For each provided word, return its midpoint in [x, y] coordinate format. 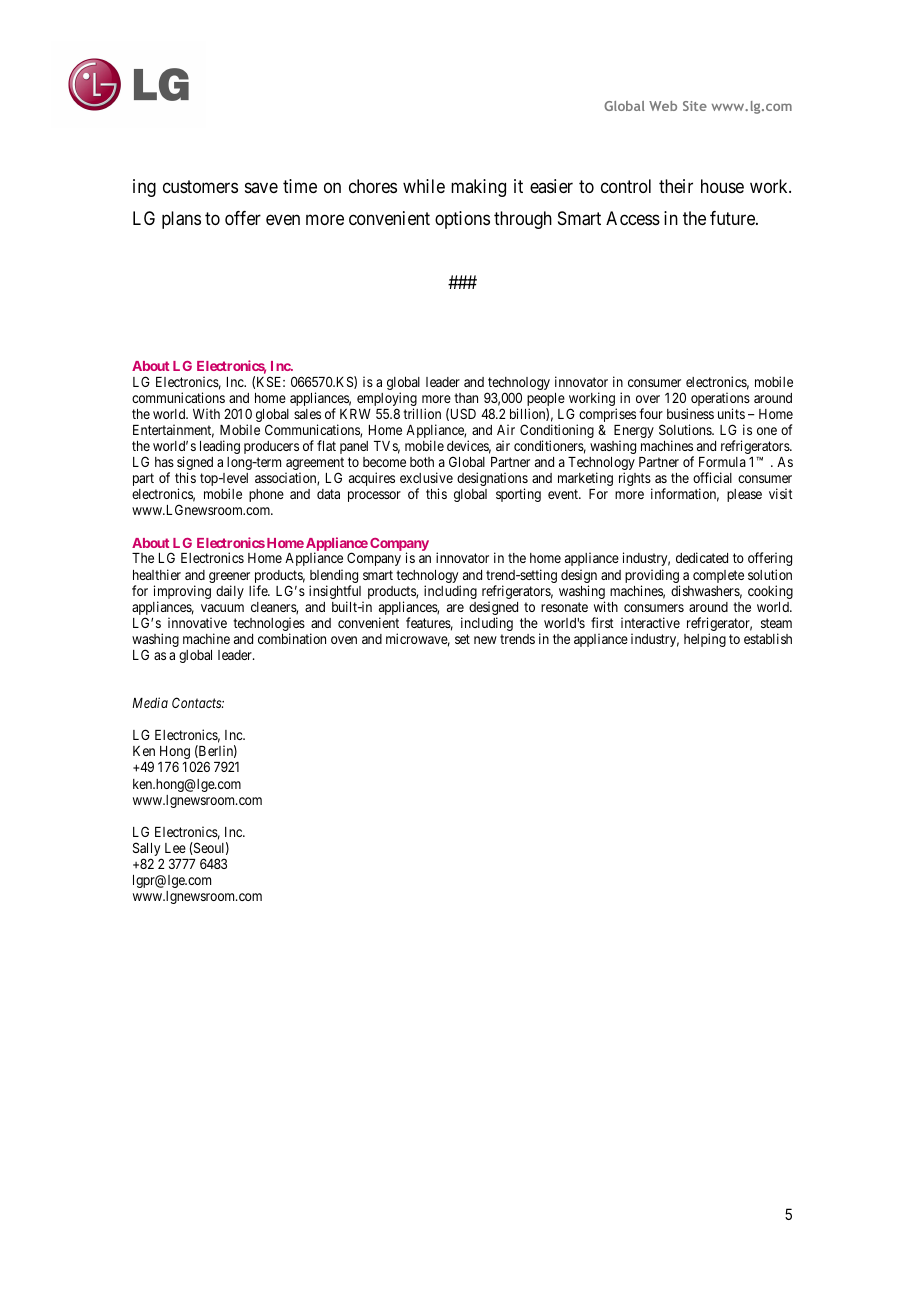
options [462, 220]
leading [220, 447]
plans [181, 220]
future [733, 218]
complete [718, 576]
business [690, 413]
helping [705, 640]
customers [200, 186]
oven [344, 640]
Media [150, 702]
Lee [175, 848]
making [478, 188]
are [455, 608]
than [466, 398]
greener [229, 579]
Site [695, 106]
